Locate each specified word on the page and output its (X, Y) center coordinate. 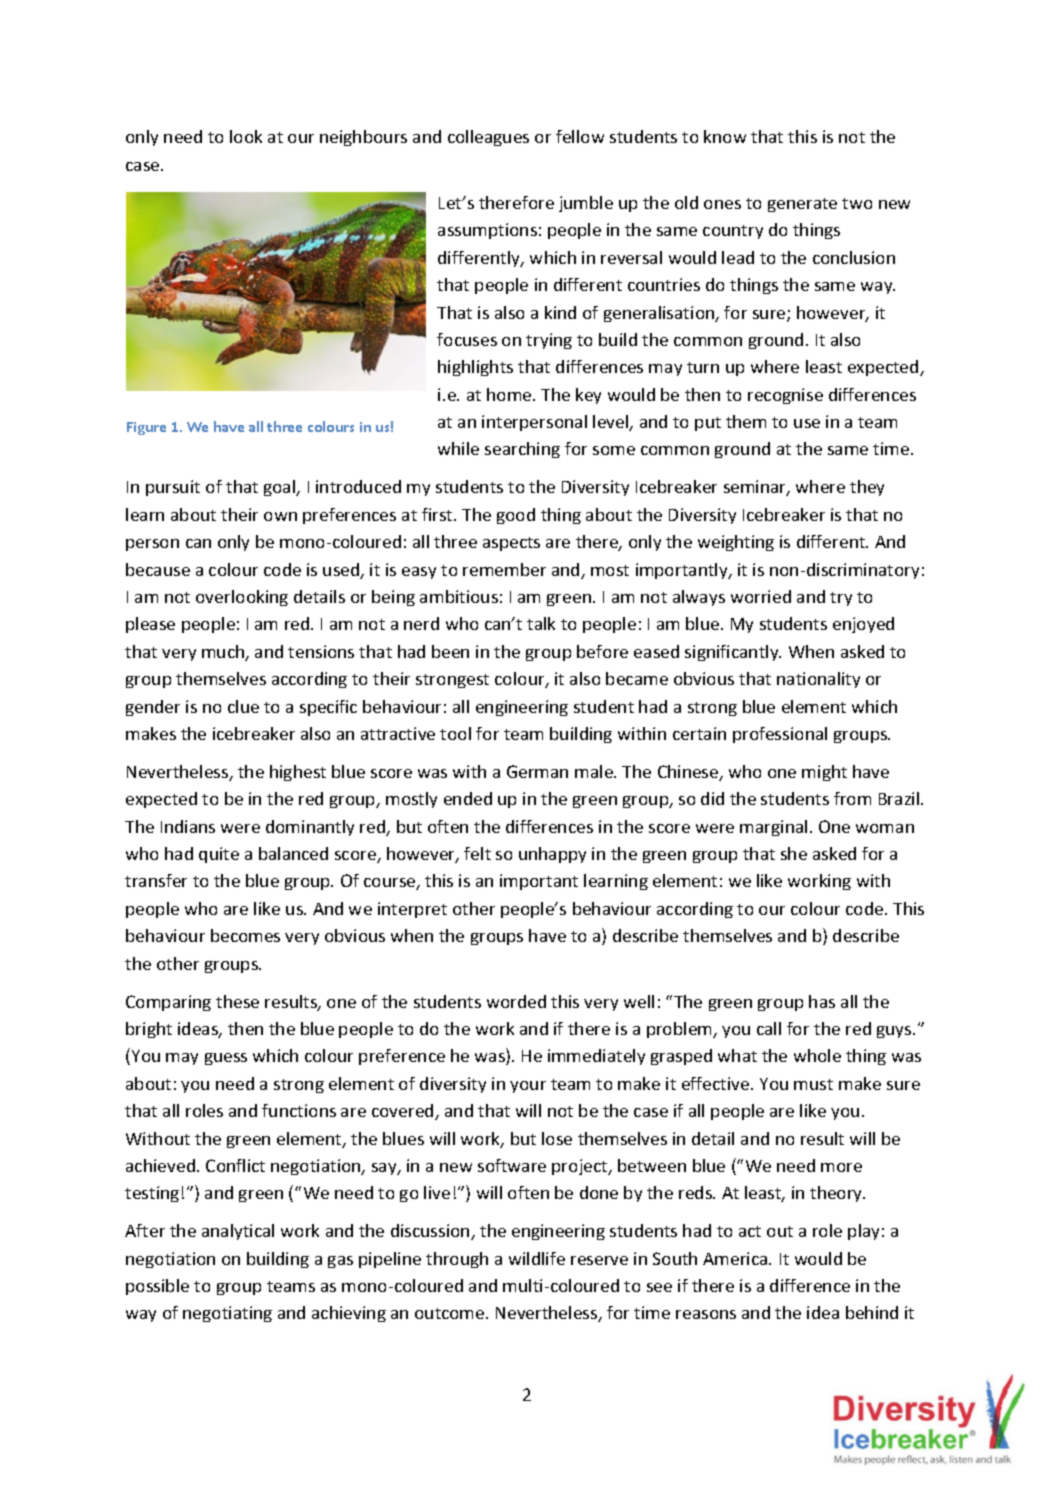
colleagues (488, 138)
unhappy (552, 855)
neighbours (363, 138)
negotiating (227, 1314)
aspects (511, 544)
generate (802, 205)
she (794, 853)
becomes (245, 935)
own (280, 516)
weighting (736, 543)
